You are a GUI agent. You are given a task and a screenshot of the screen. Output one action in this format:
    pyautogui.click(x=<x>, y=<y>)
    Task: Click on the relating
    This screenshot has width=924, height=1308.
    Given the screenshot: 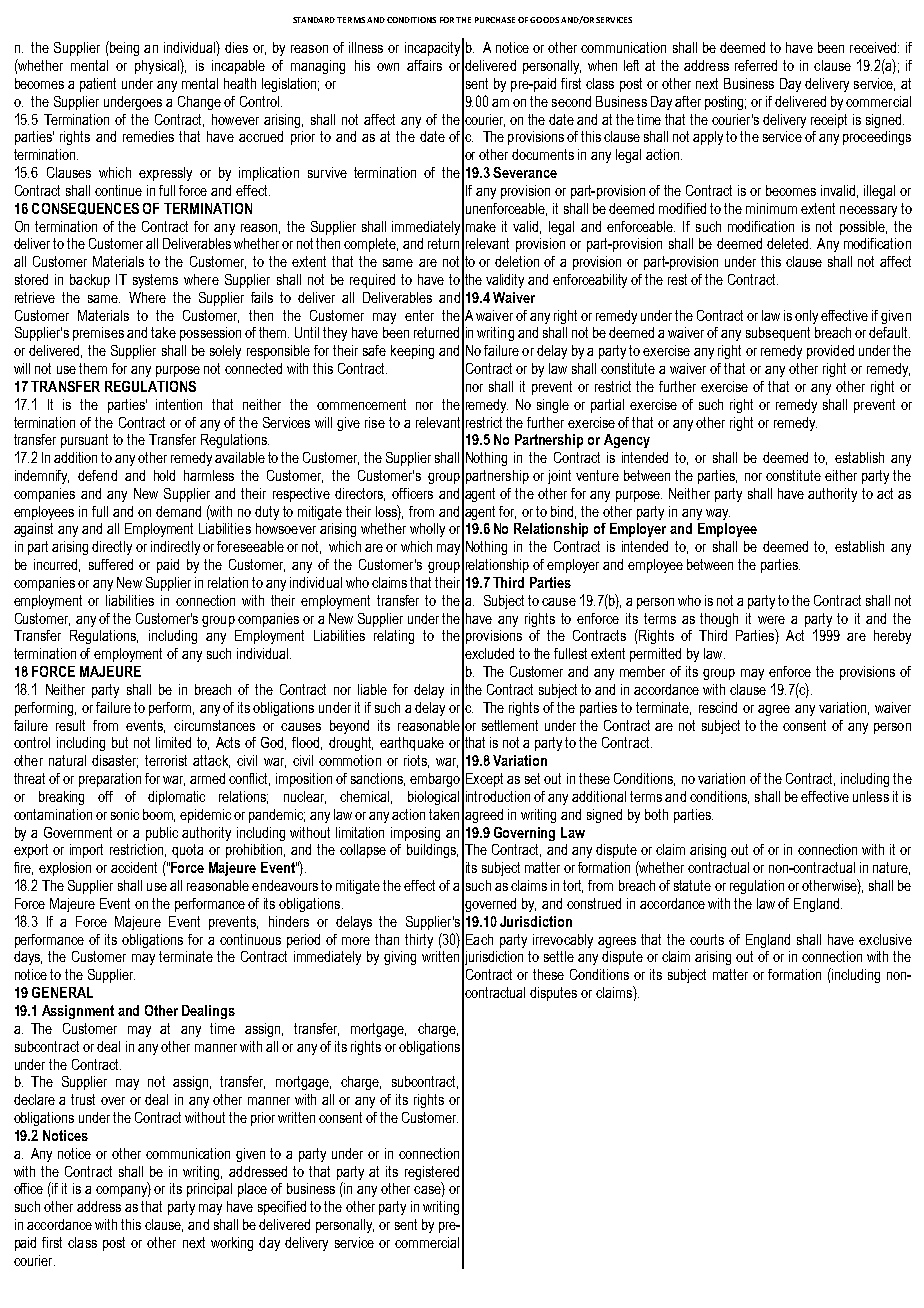 What is the action you would take?
    pyautogui.click(x=394, y=637)
